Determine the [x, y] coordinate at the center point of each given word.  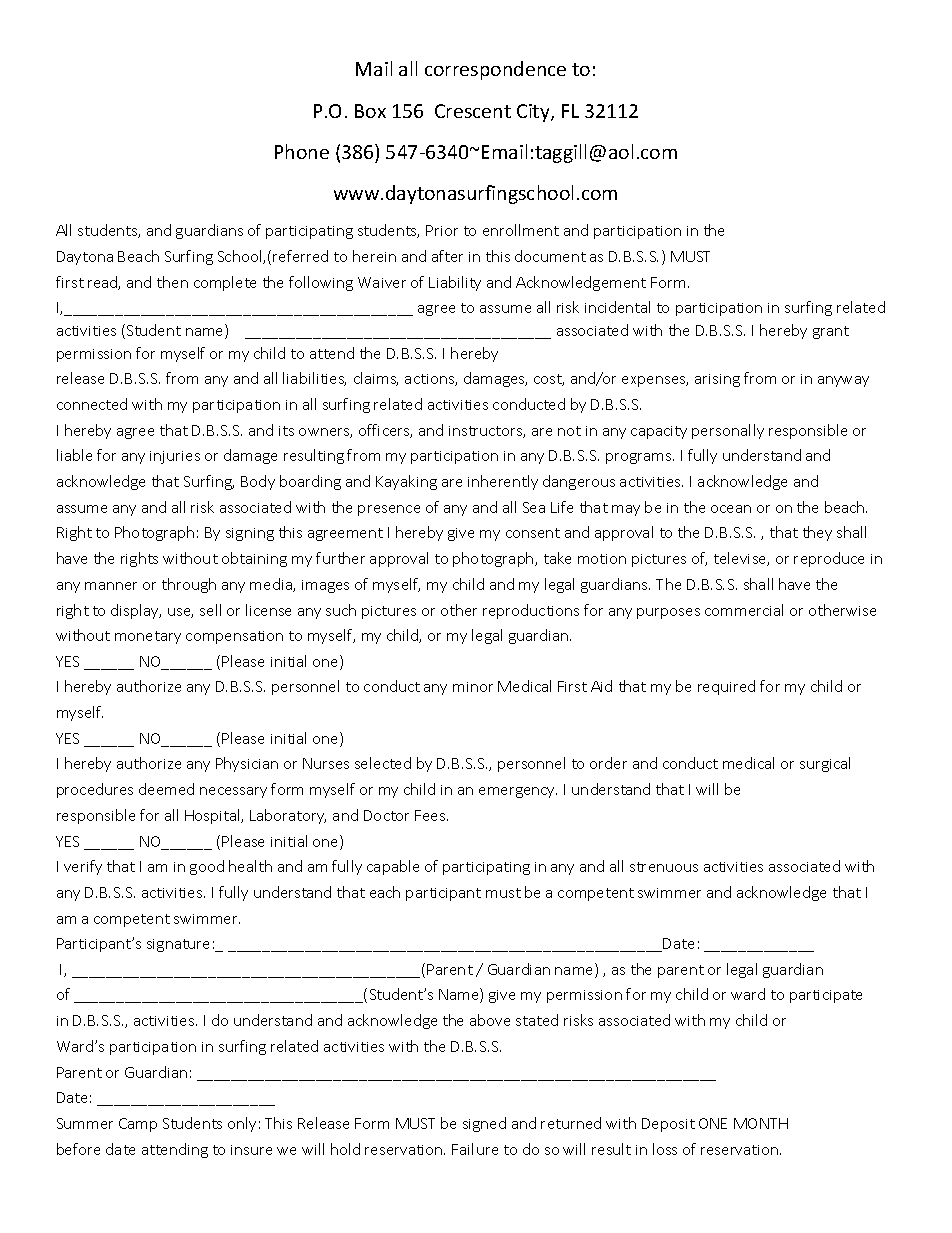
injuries [175, 457]
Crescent [473, 111]
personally [728, 431]
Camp [138, 1125]
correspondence [495, 70]
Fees [431, 815]
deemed [166, 789]
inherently [503, 482]
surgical [825, 764]
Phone [302, 151]
